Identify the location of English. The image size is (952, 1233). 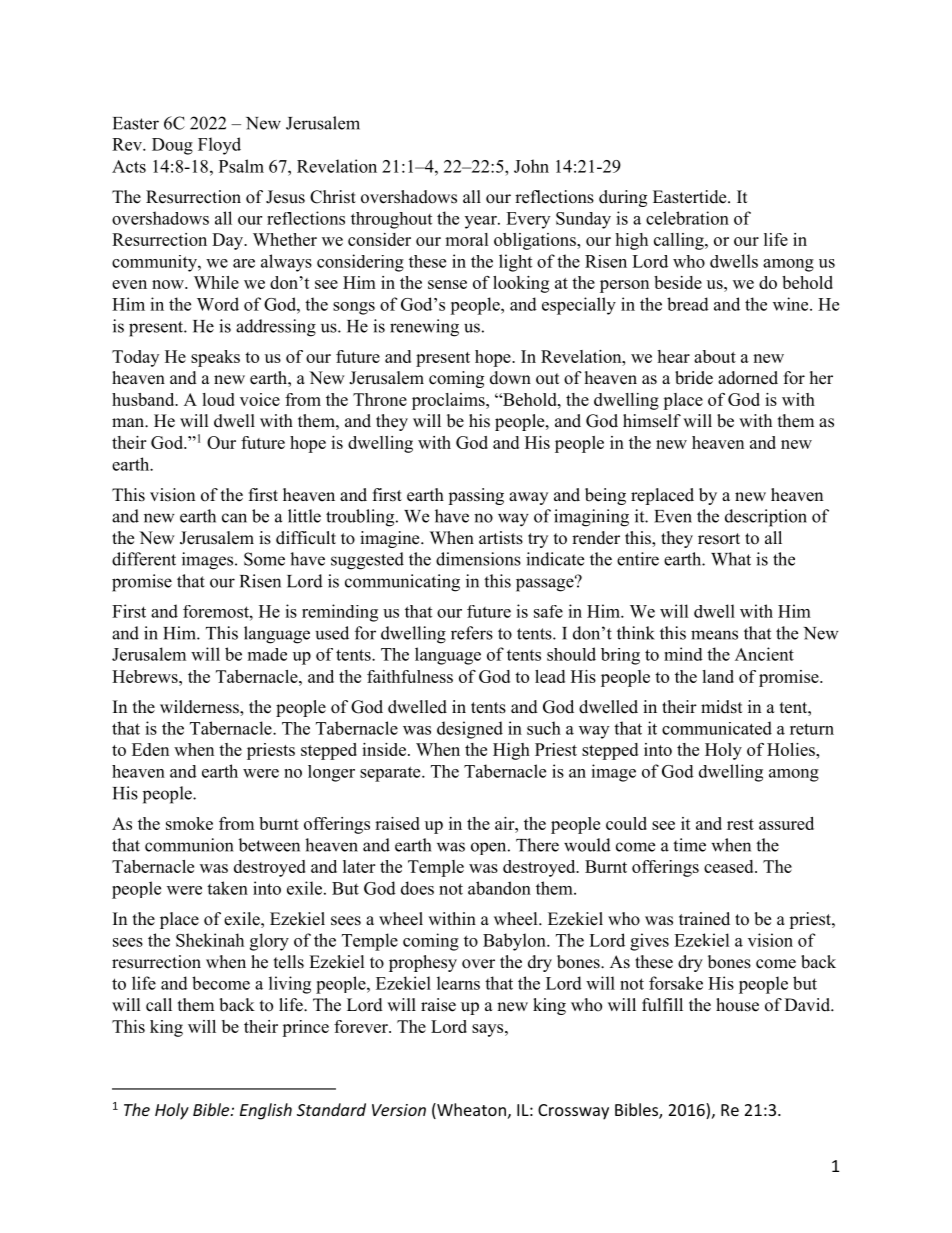
(266, 1111).
